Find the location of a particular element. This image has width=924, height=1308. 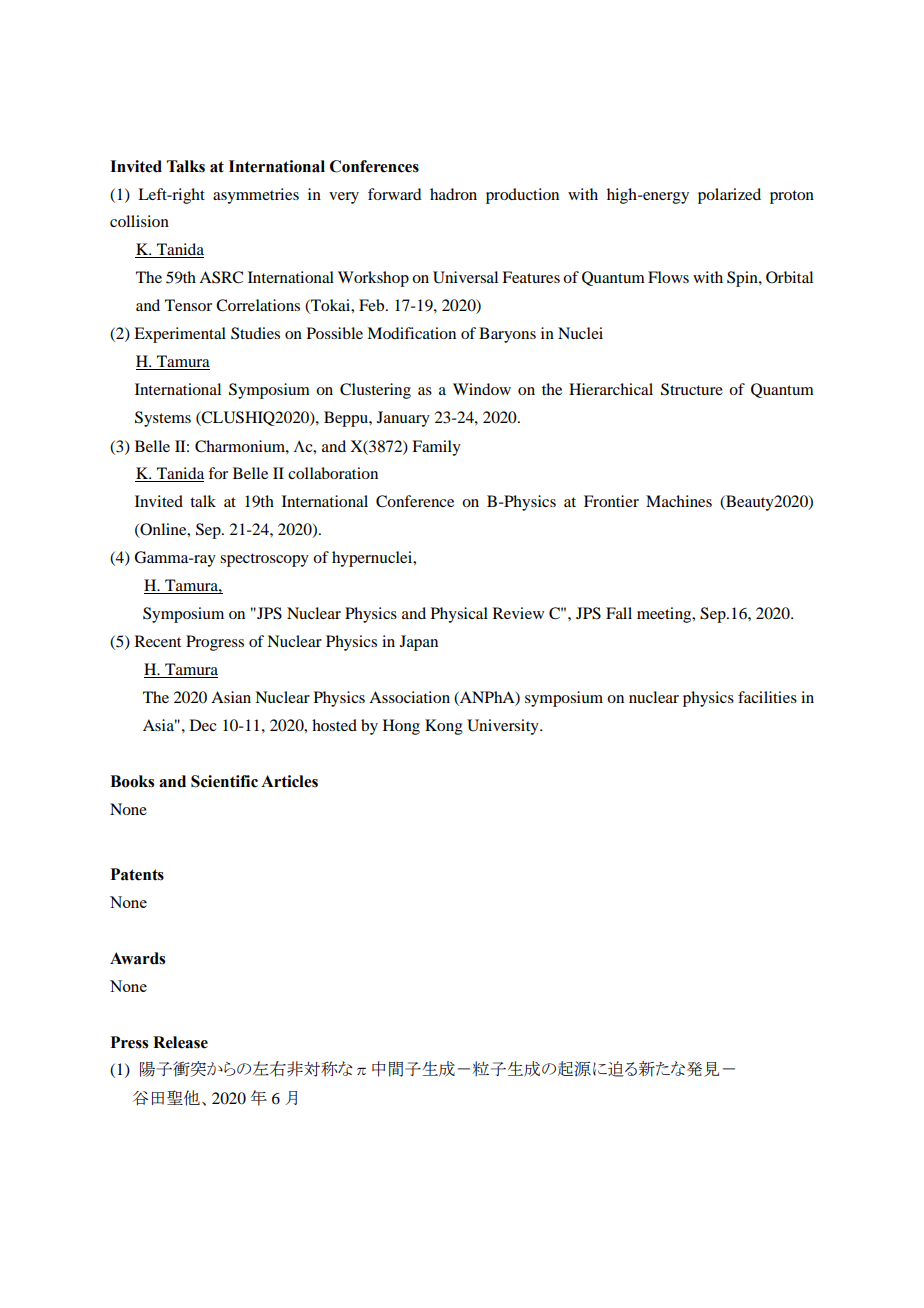

Family is located at coordinates (436, 448).
